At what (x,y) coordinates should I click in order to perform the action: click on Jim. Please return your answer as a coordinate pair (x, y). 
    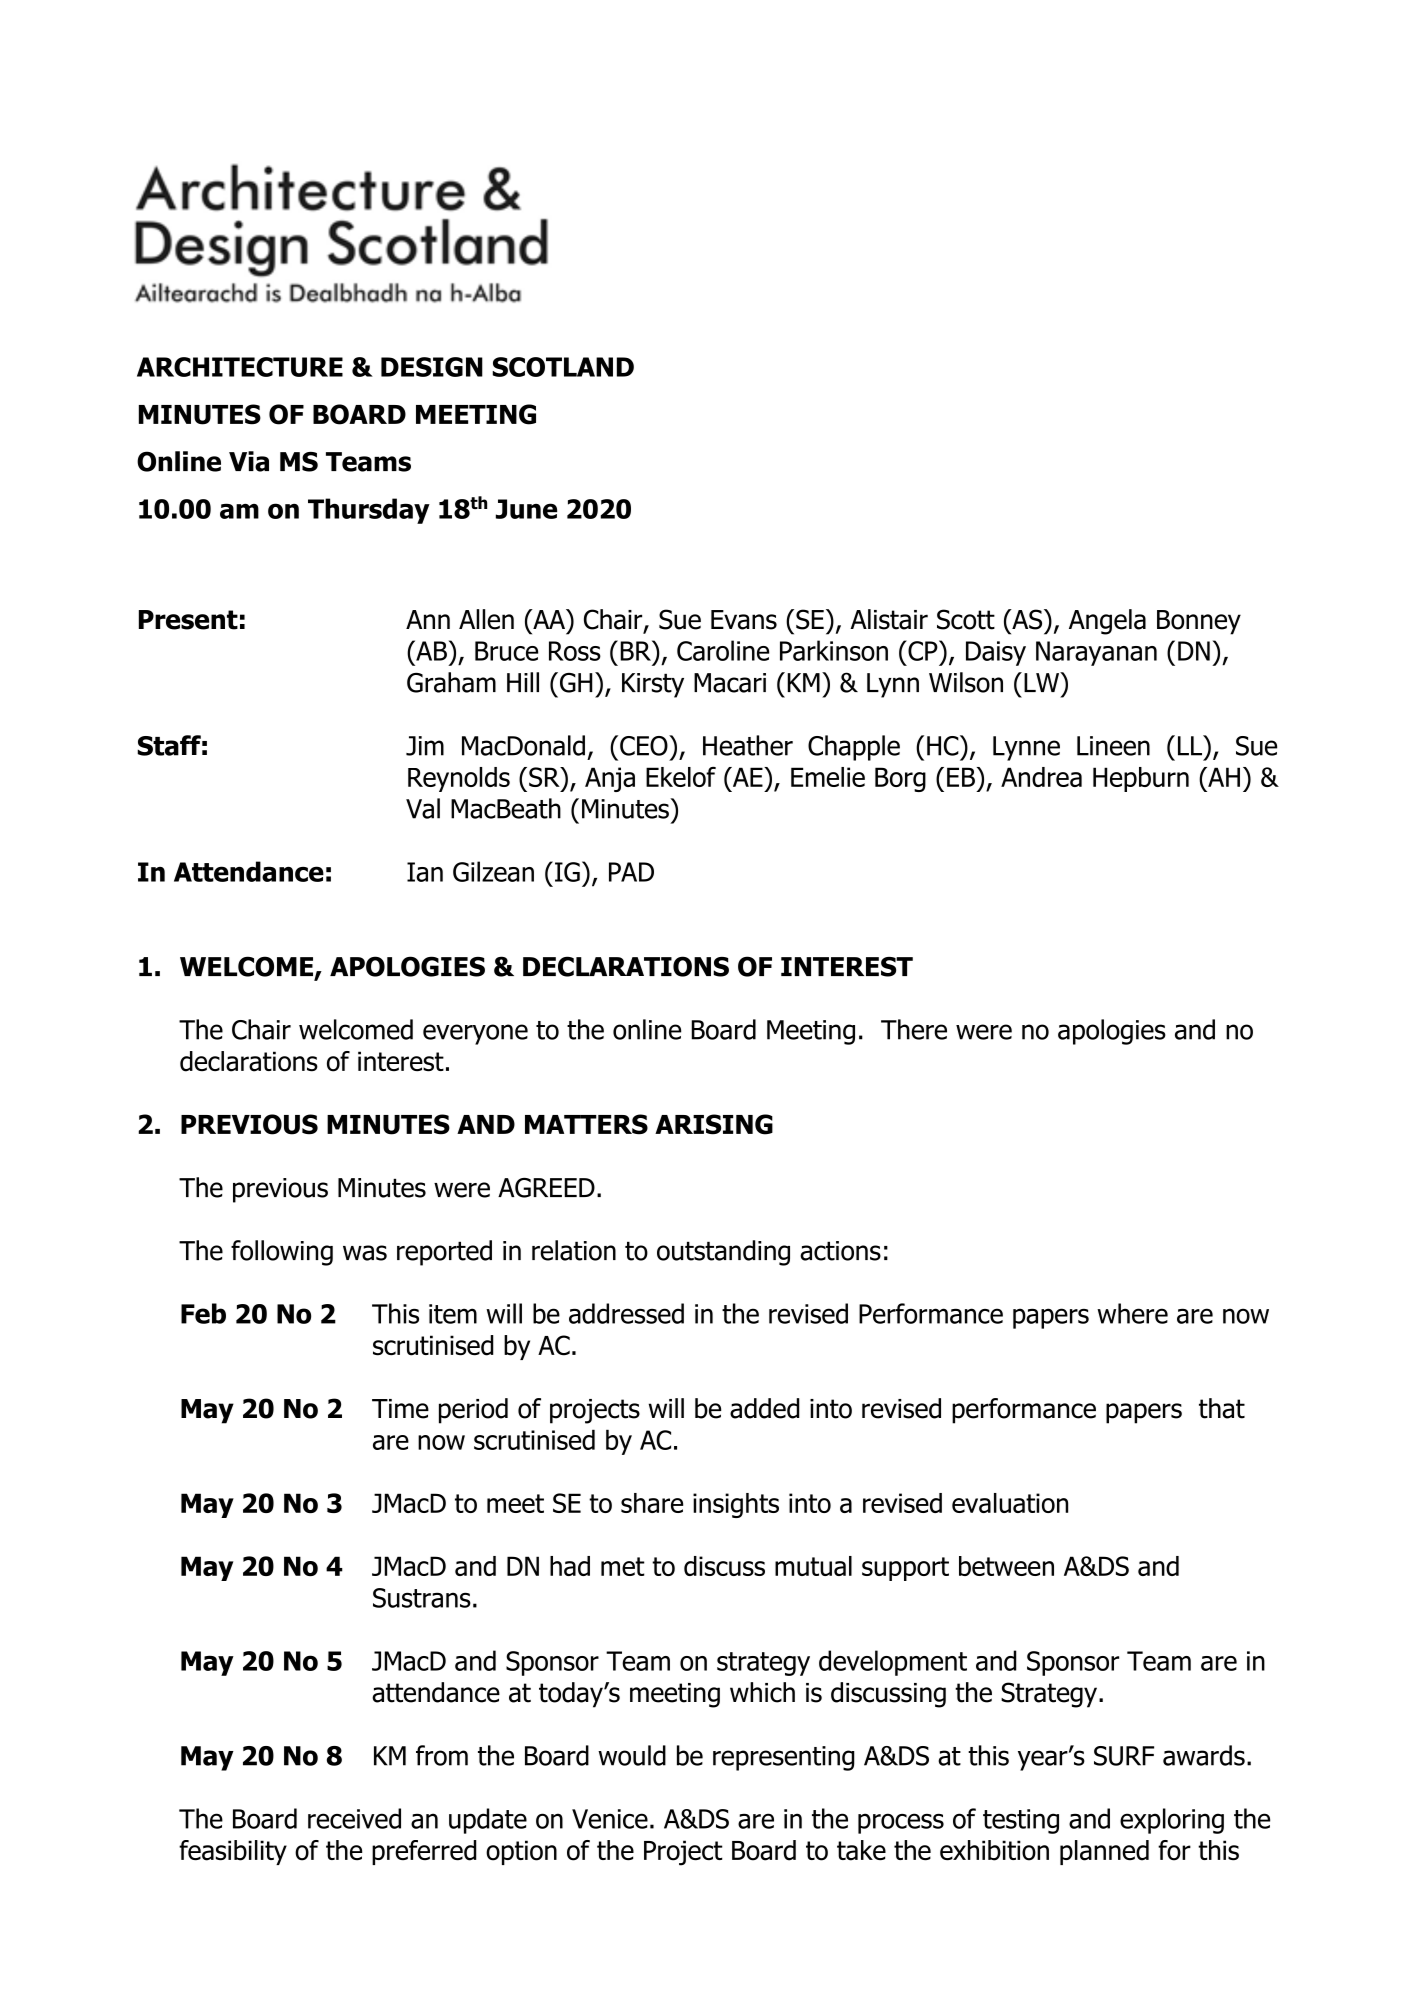
    Looking at the image, I should click on (425, 746).
